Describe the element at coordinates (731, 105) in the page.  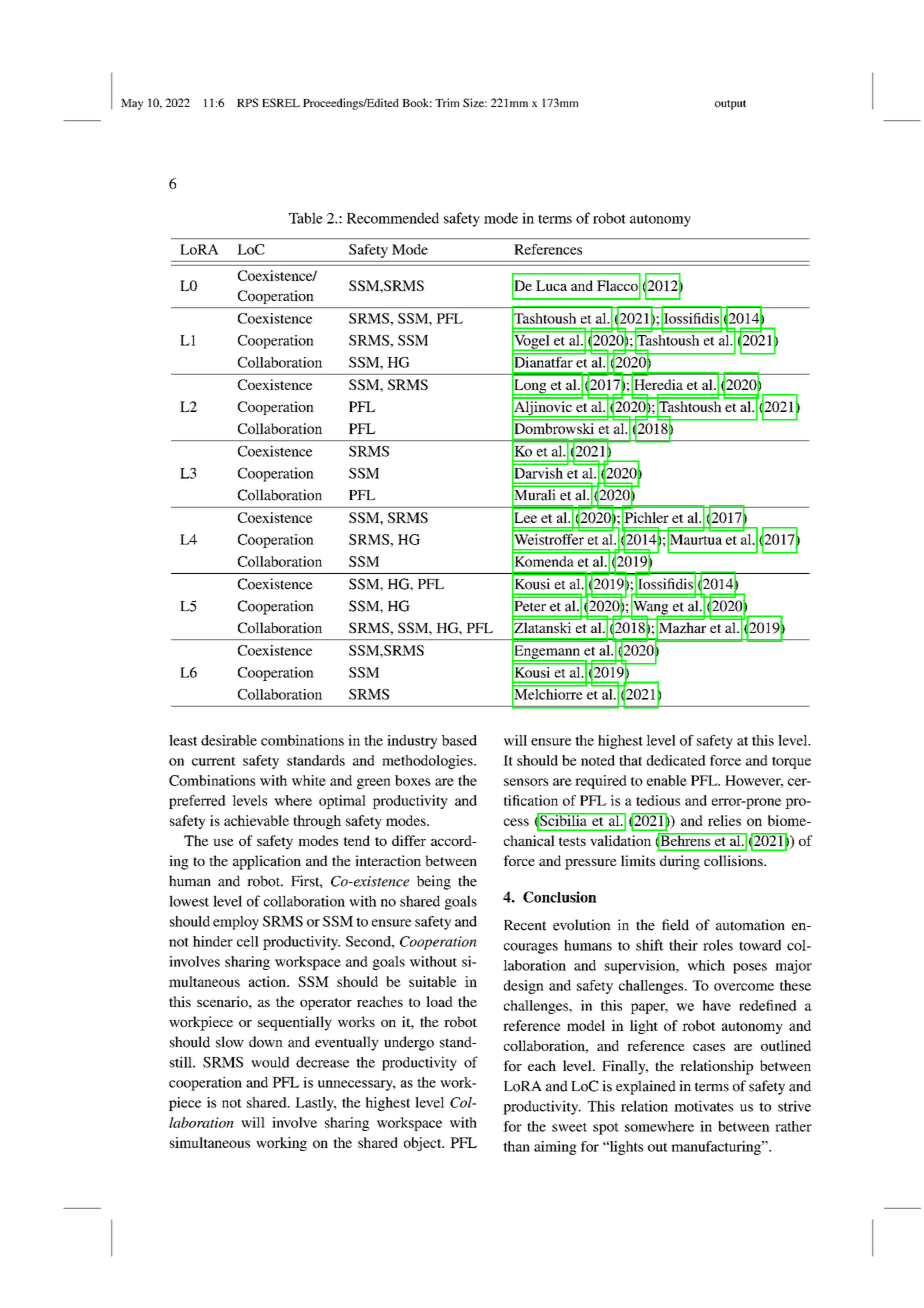
I see `output` at that location.
